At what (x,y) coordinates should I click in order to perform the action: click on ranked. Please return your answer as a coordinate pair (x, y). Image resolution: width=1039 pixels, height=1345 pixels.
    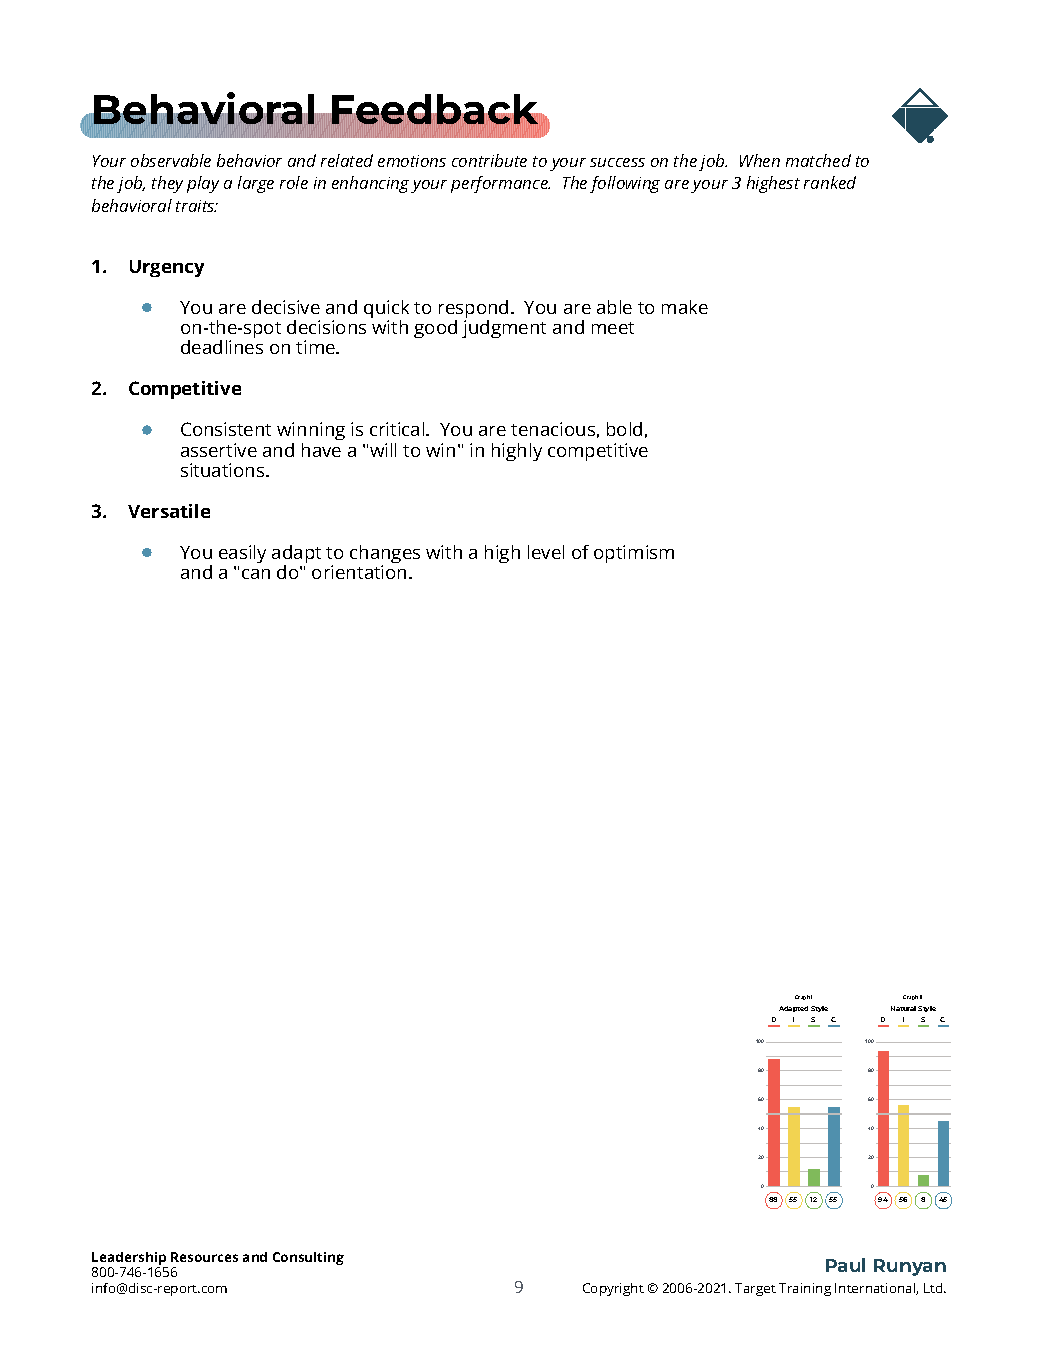
    Looking at the image, I should click on (830, 182).
